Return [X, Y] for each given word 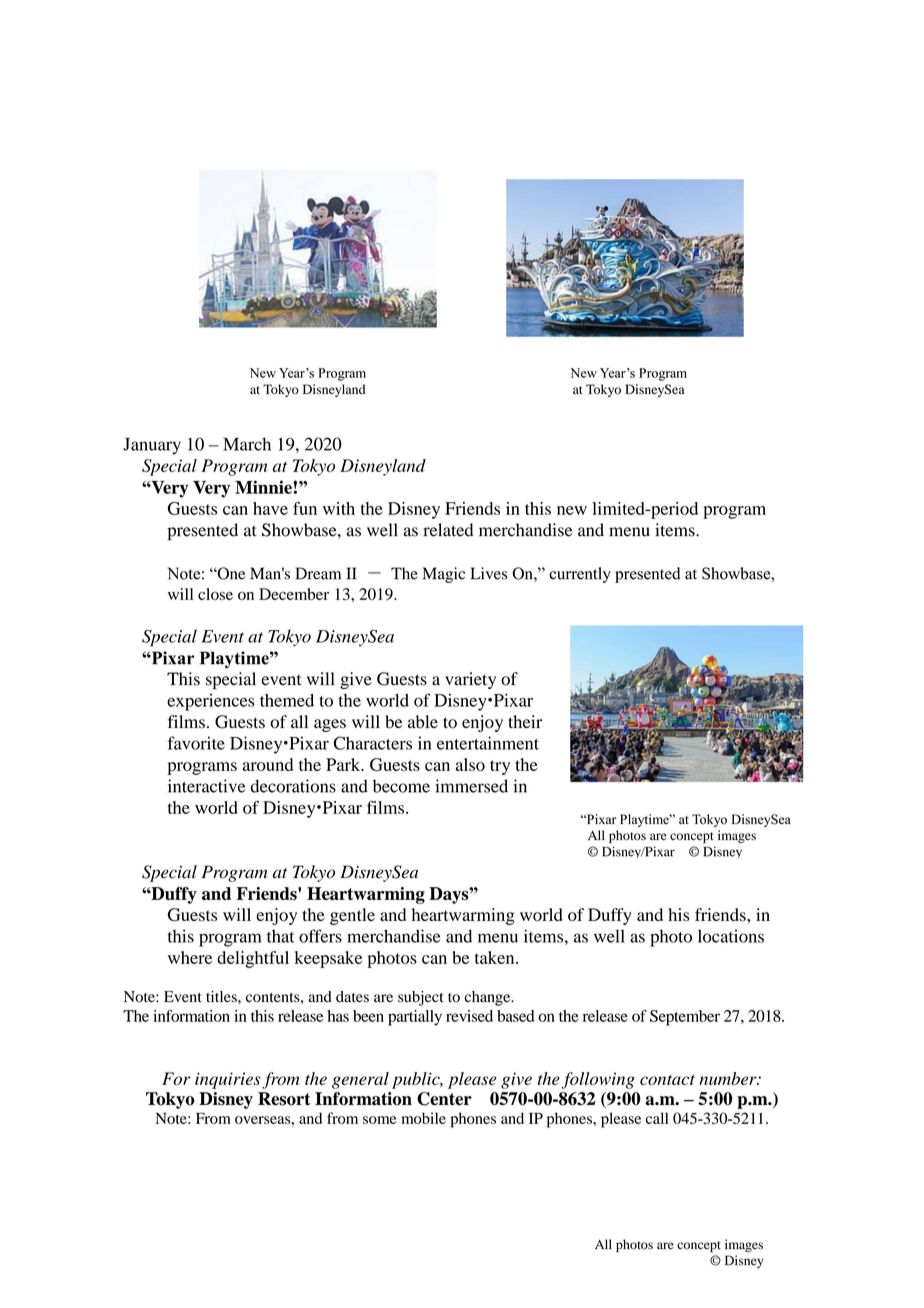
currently [580, 575]
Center [444, 1099]
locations [731, 936]
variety [470, 680]
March [247, 444]
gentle [352, 916]
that [280, 936]
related [448, 530]
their [525, 721]
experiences [211, 702]
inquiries [228, 1080]
